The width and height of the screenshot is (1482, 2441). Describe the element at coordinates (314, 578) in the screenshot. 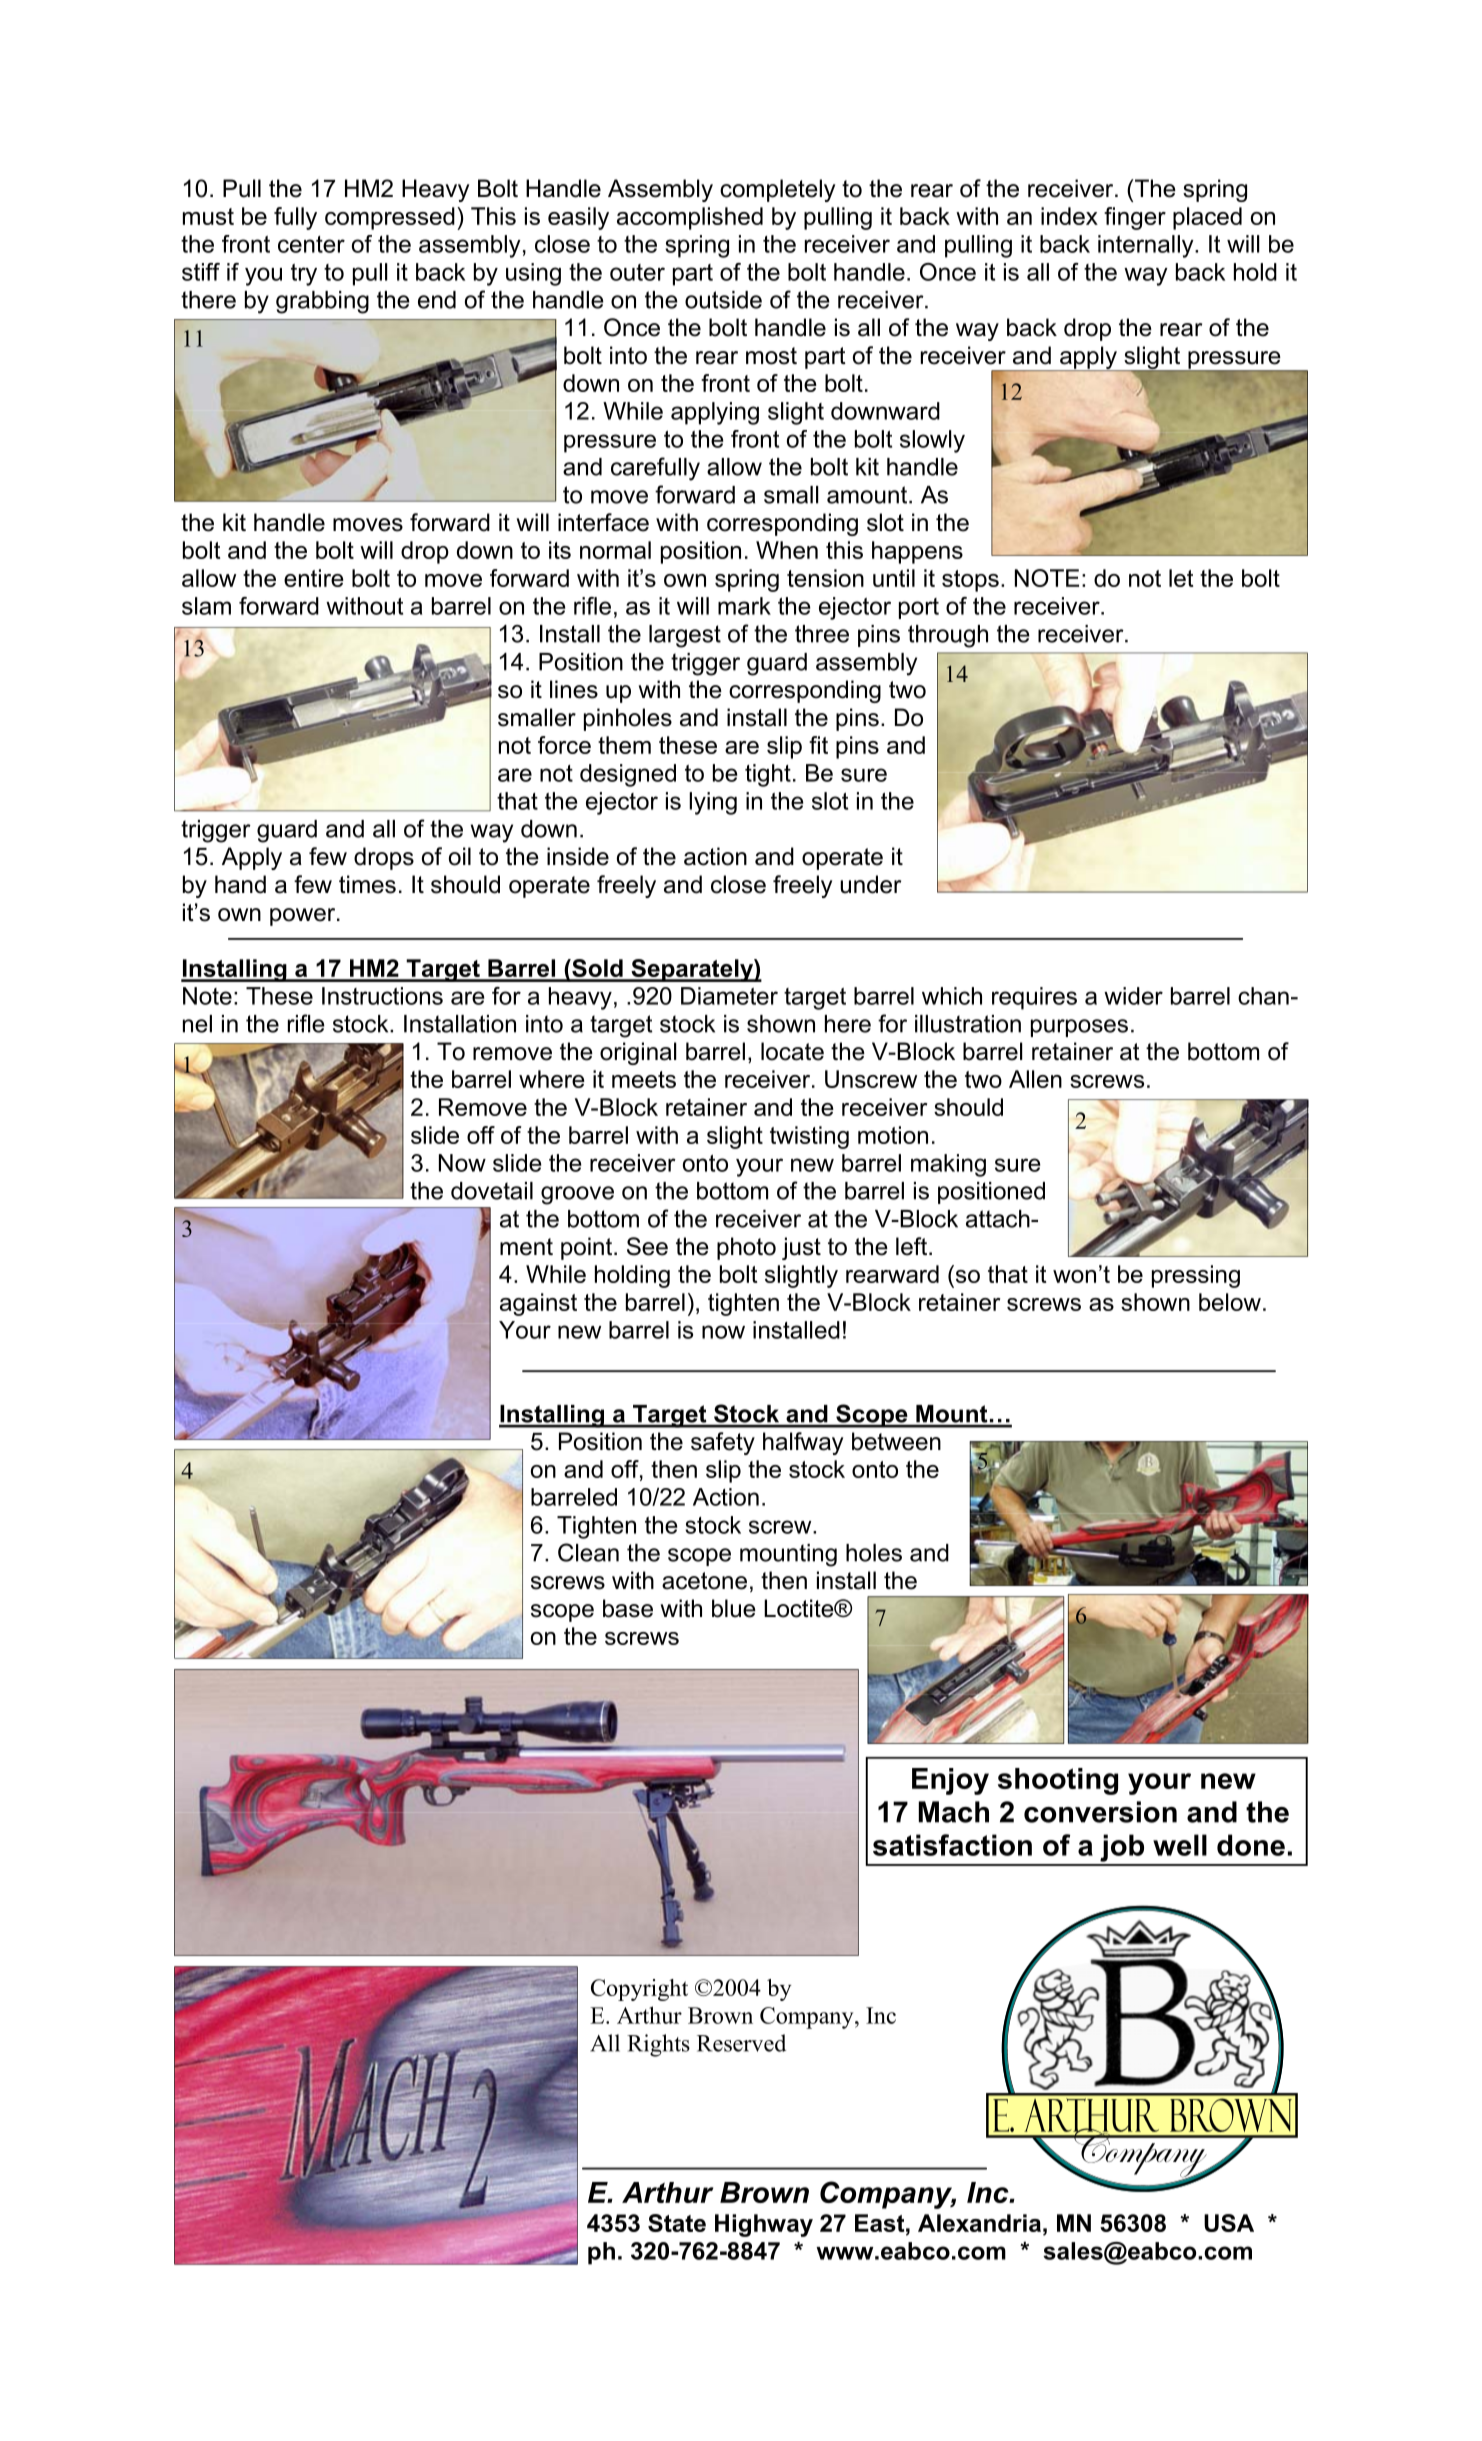

I see `entire` at that location.
